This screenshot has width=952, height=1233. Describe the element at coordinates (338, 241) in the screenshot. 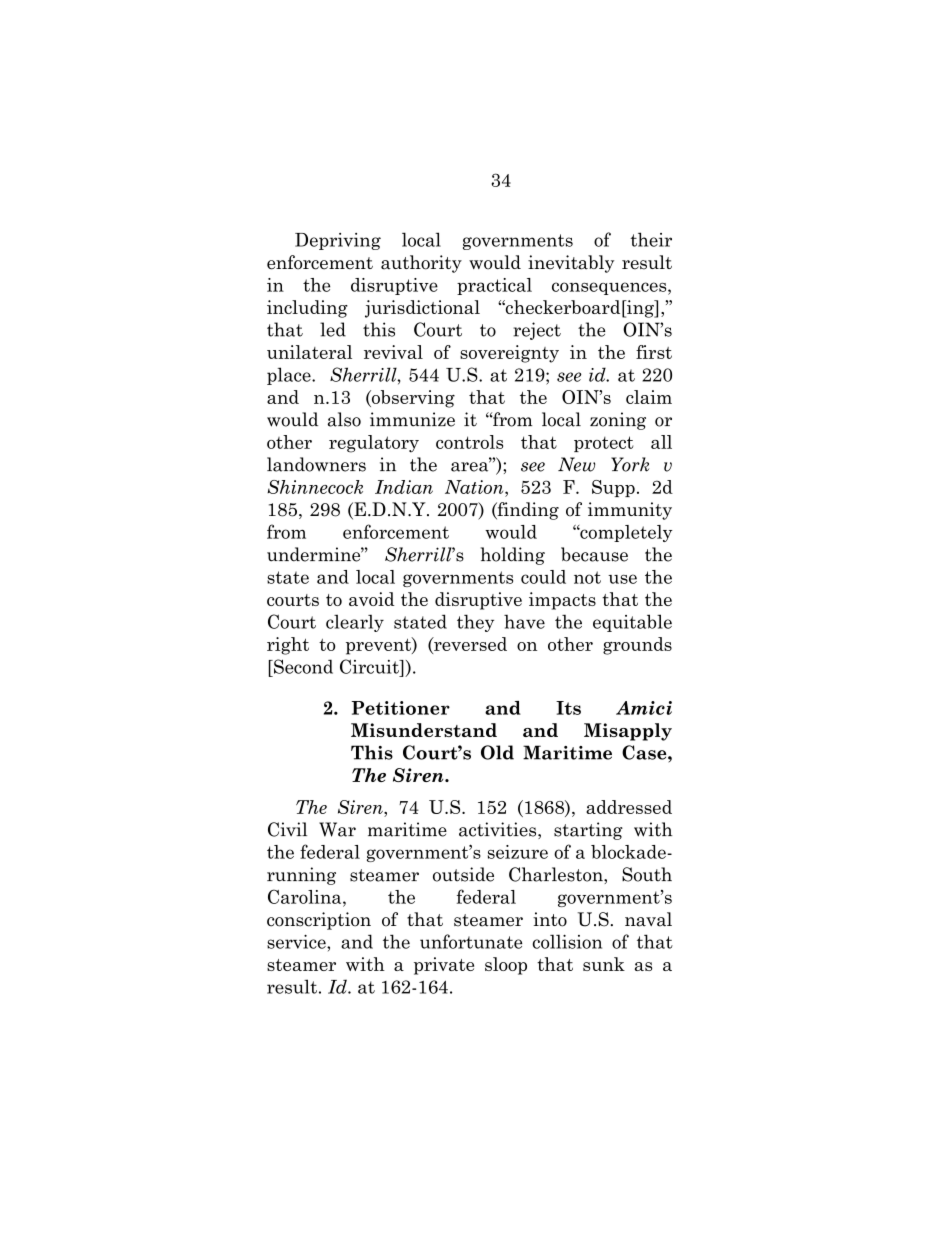

I see `Depriving` at that location.
